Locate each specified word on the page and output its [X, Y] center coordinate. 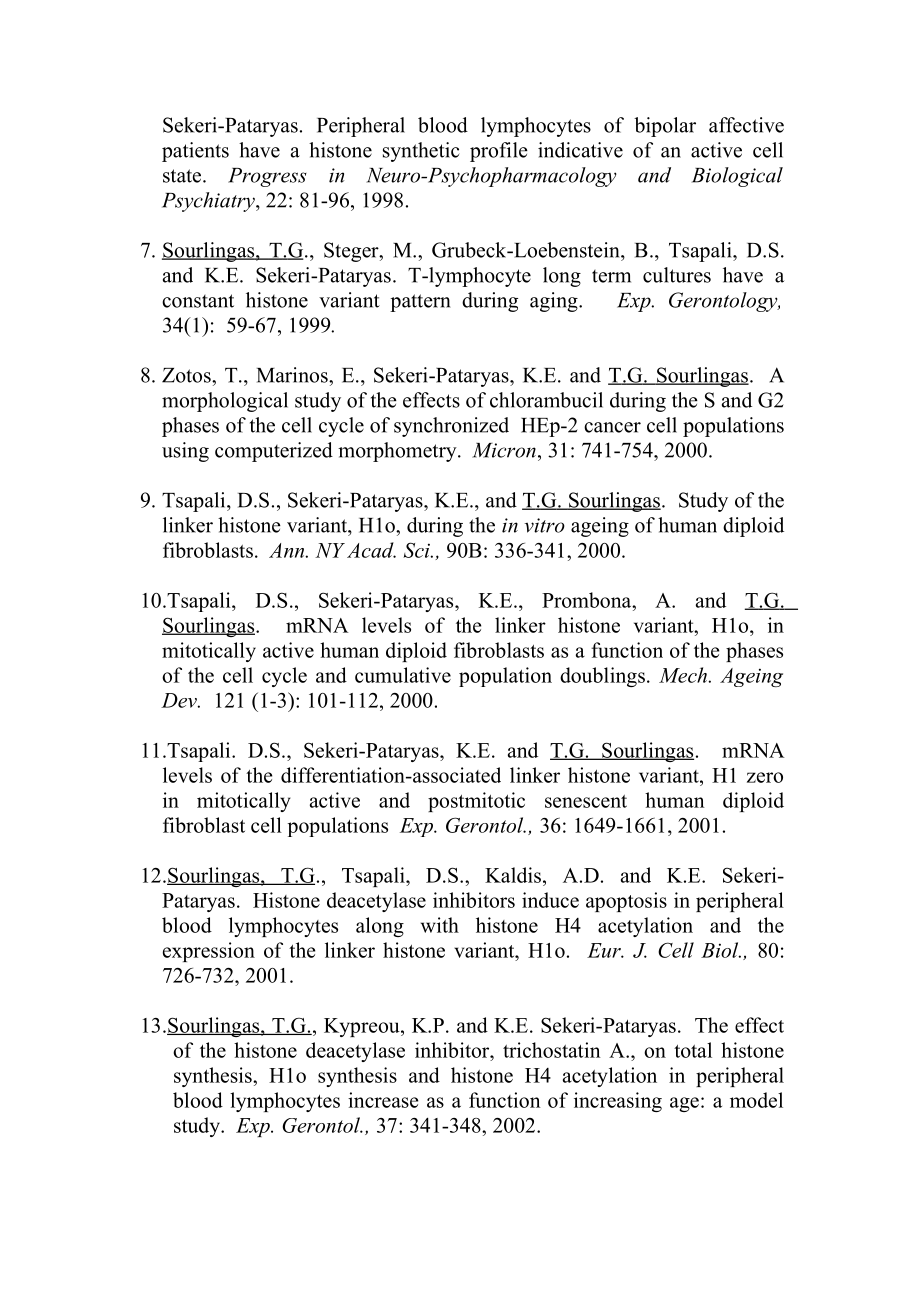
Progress [267, 177]
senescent [586, 801]
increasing [618, 1102]
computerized [274, 452]
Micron [504, 450]
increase [383, 1100]
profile [499, 152]
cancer [612, 427]
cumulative [403, 675]
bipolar [665, 127]
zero [765, 777]
